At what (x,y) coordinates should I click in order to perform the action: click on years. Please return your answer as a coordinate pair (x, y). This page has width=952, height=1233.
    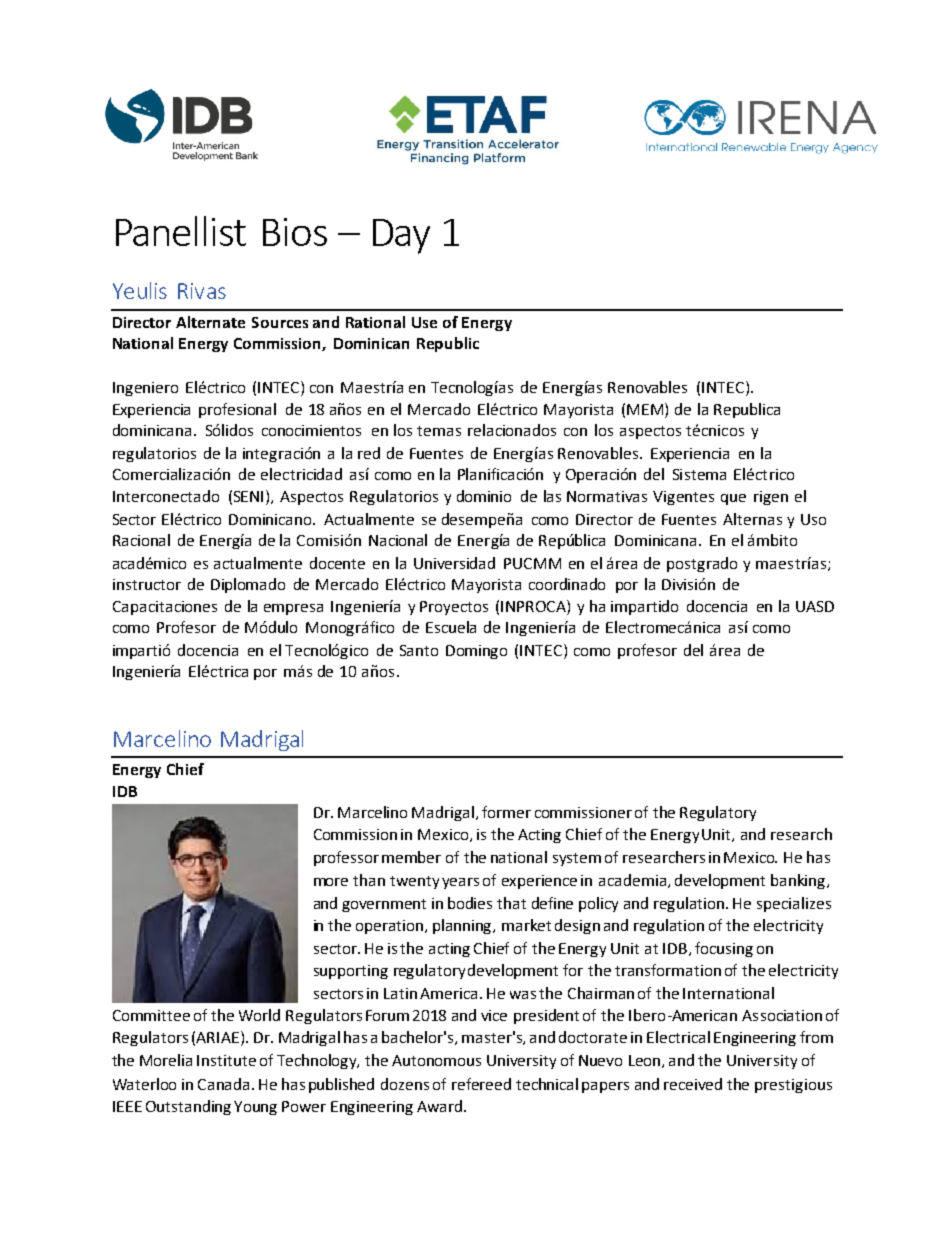
    Looking at the image, I should click on (460, 883).
